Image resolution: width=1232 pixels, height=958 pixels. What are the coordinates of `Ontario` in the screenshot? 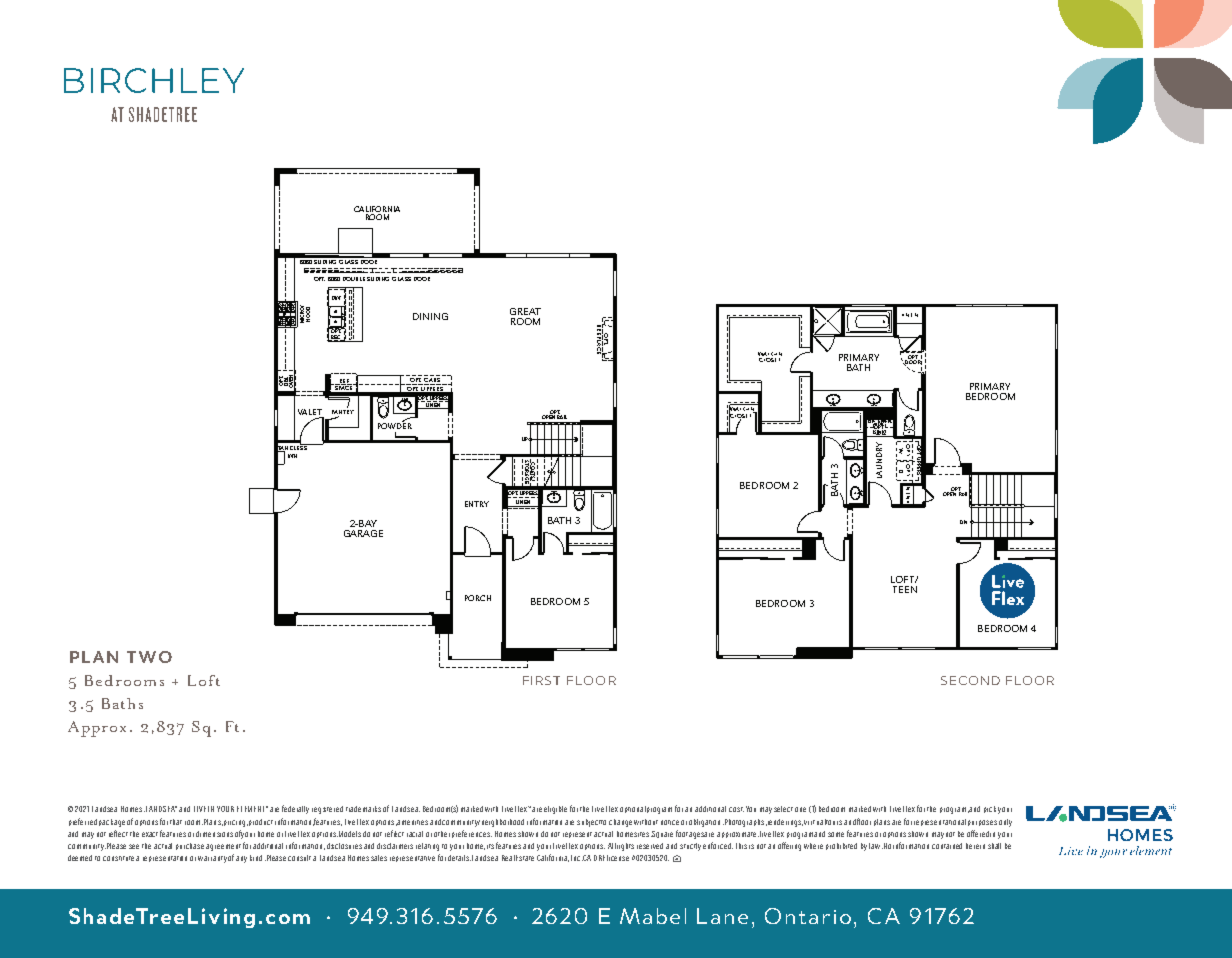 It's located at (808, 916).
